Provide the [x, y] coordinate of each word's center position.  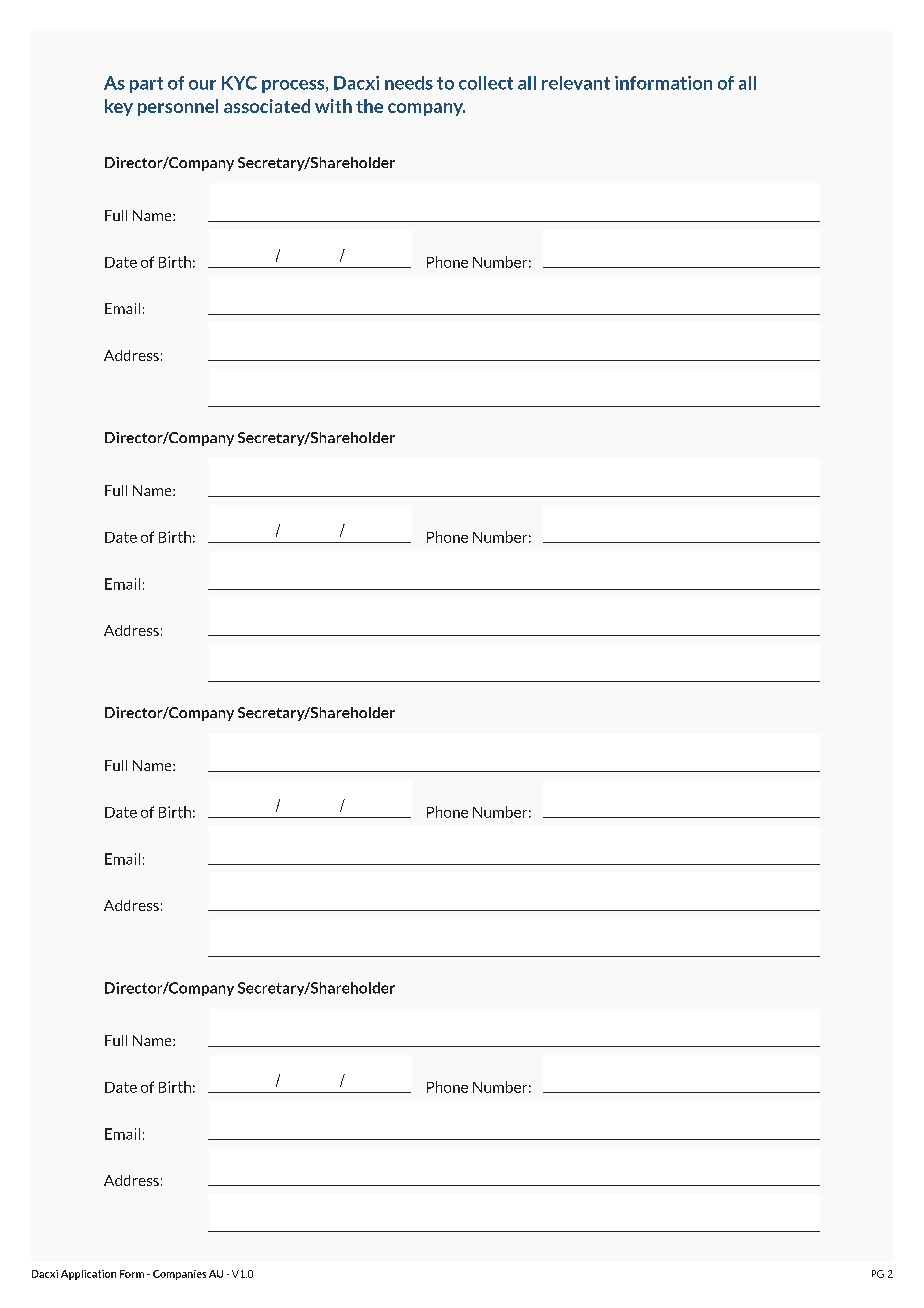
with [333, 106]
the [369, 106]
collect [486, 83]
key [119, 107]
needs [409, 83]
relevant [576, 83]
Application [88, 1275]
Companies [179, 1275]
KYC [239, 83]
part [146, 85]
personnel [178, 107]
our [202, 85]
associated [267, 106]
